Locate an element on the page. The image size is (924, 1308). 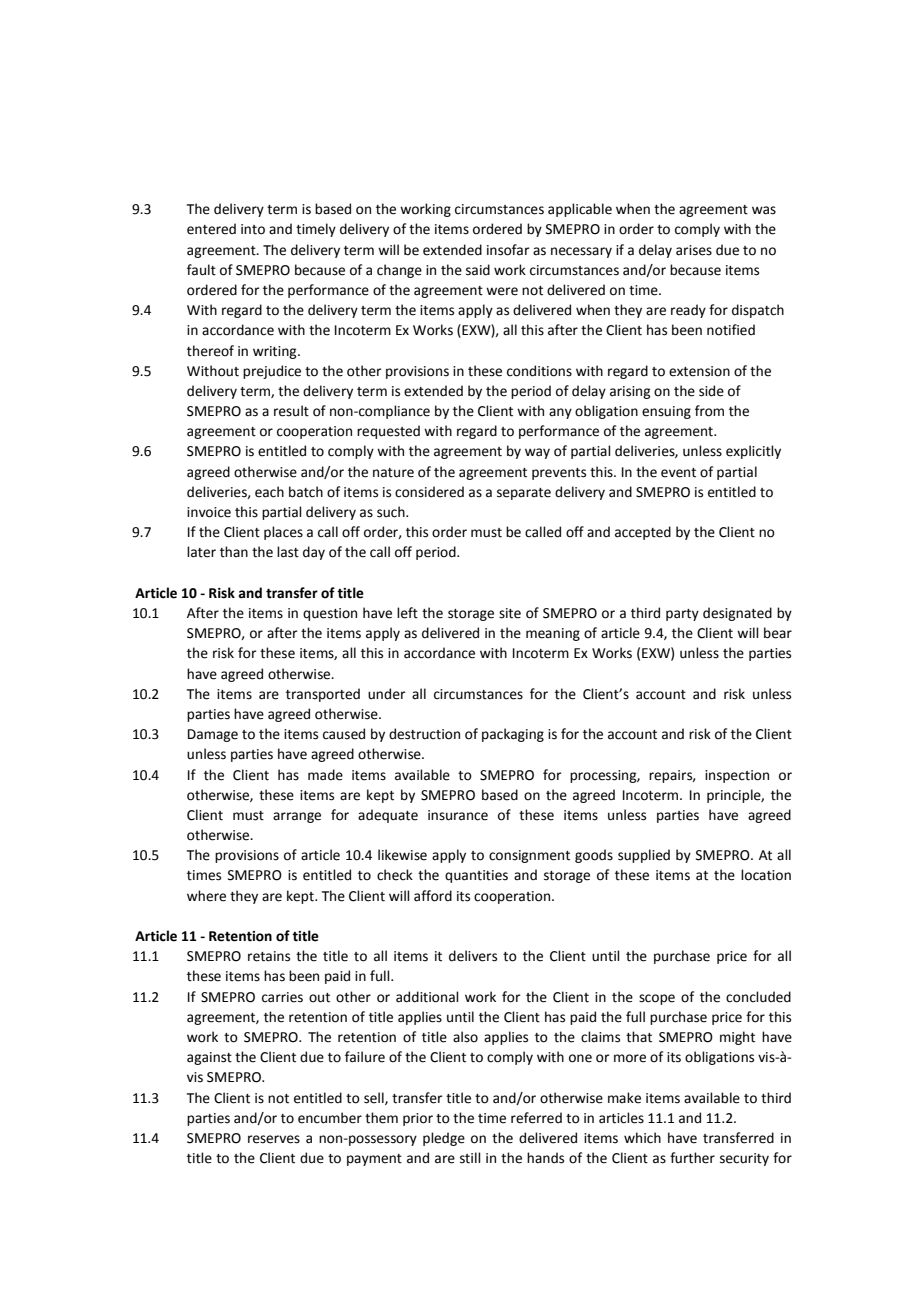
insofar is located at coordinates (508, 250).
